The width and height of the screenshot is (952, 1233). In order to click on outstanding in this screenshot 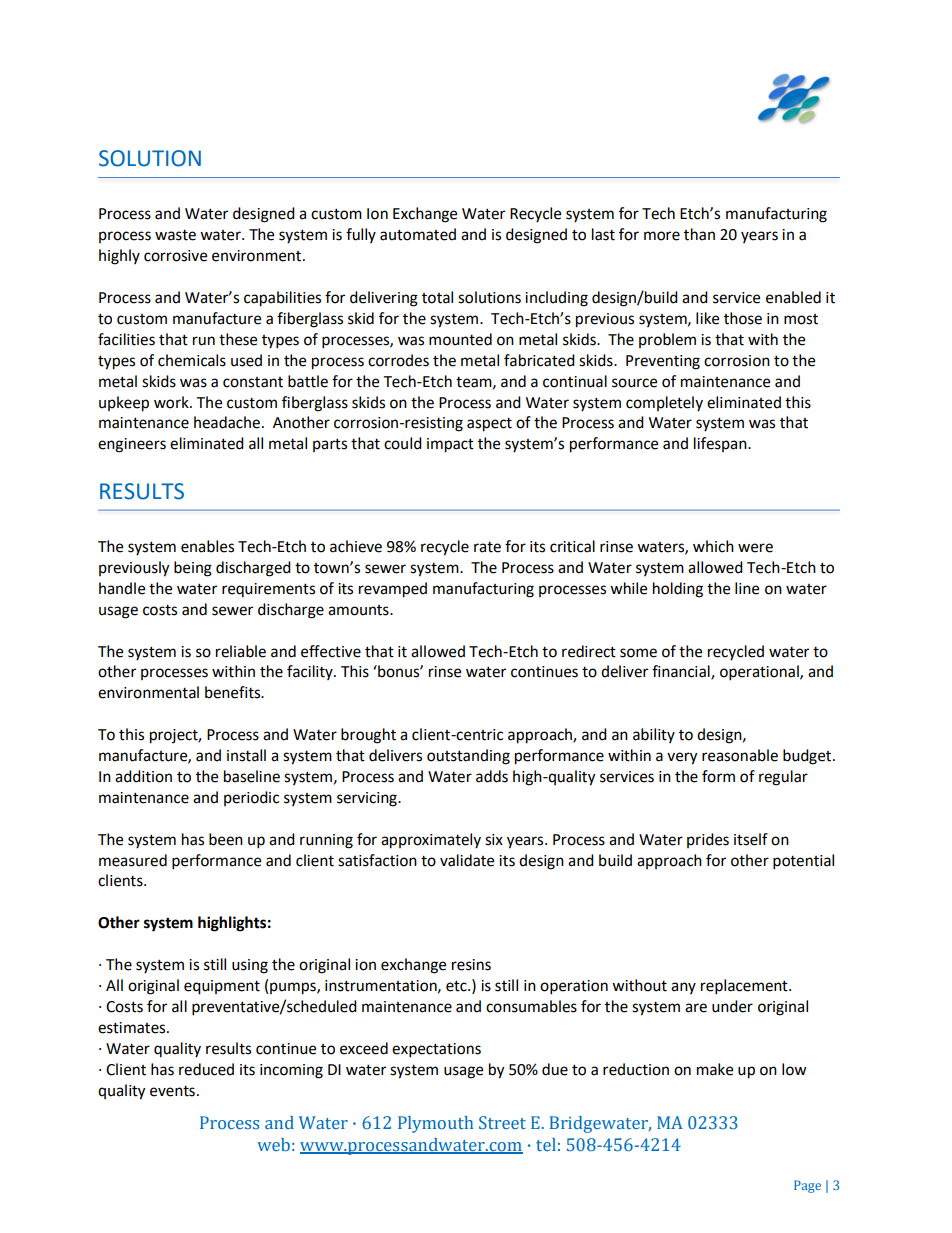, I will do `click(468, 757)`.
